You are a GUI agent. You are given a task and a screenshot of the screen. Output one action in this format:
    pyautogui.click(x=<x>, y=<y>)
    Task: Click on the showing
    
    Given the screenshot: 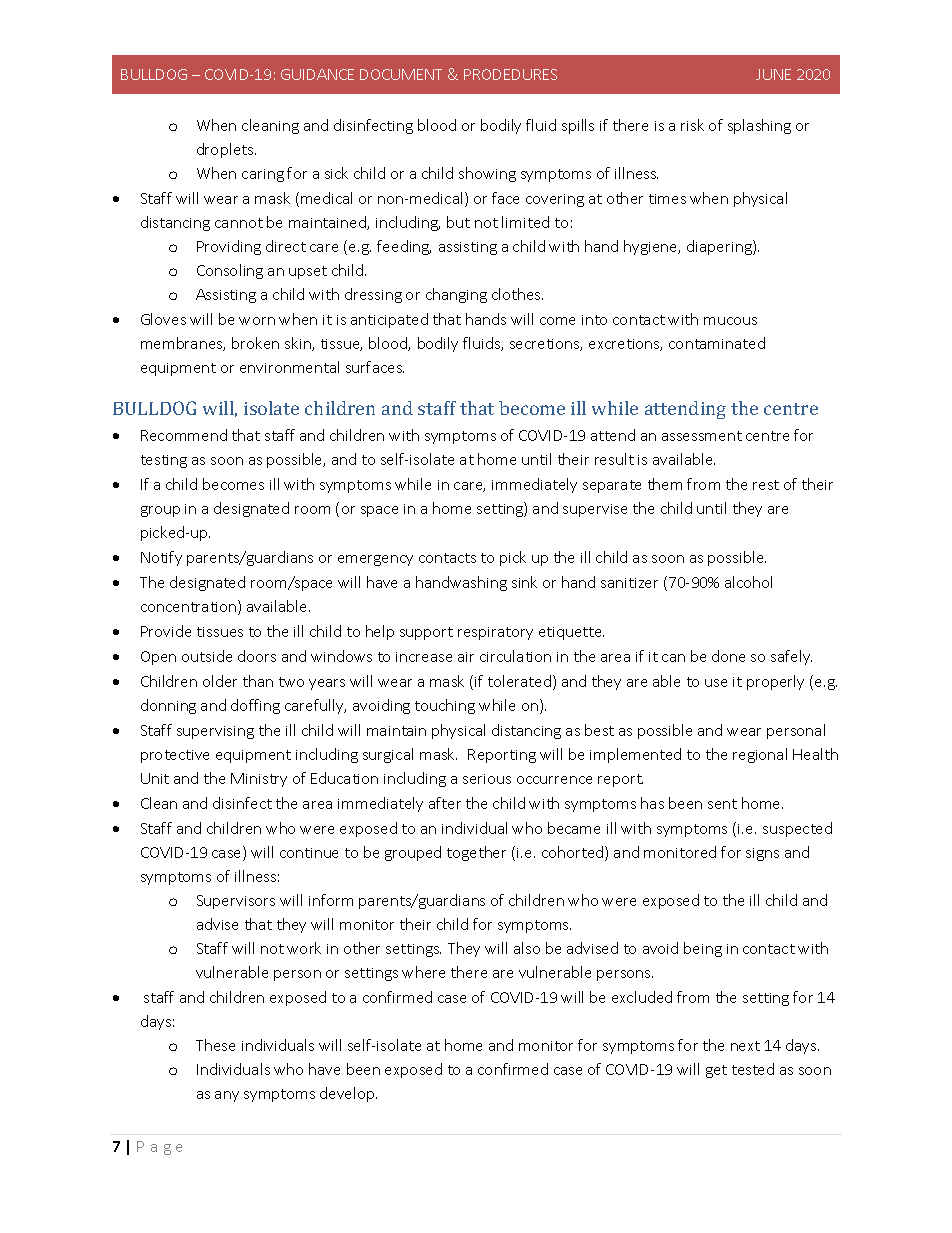 What is the action you would take?
    pyautogui.click(x=487, y=174)
